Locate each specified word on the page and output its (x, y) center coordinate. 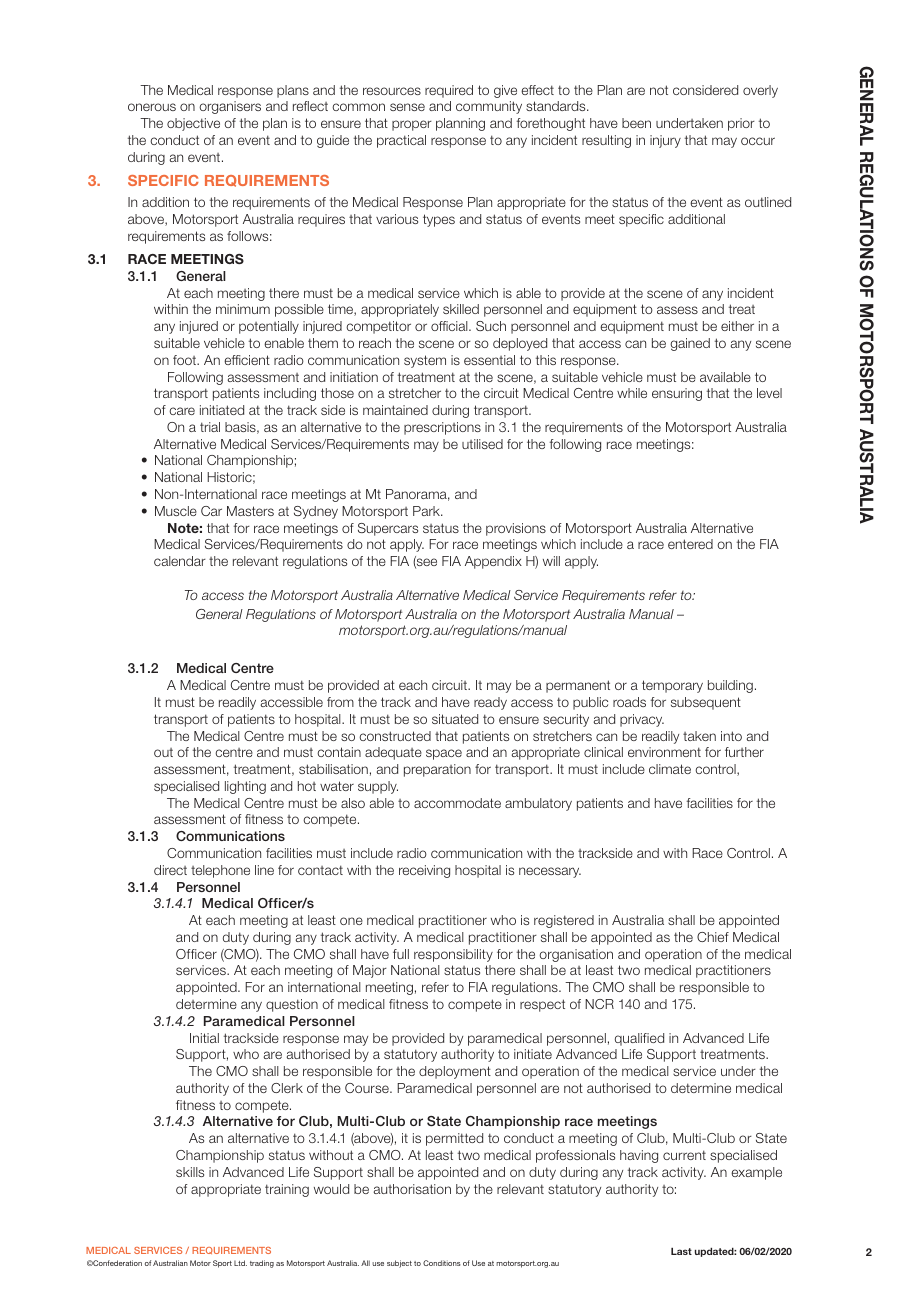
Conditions (442, 1263)
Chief (713, 937)
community (489, 107)
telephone (220, 871)
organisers (230, 107)
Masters (250, 511)
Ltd (240, 1263)
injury (665, 141)
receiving (424, 871)
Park (428, 511)
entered (690, 544)
